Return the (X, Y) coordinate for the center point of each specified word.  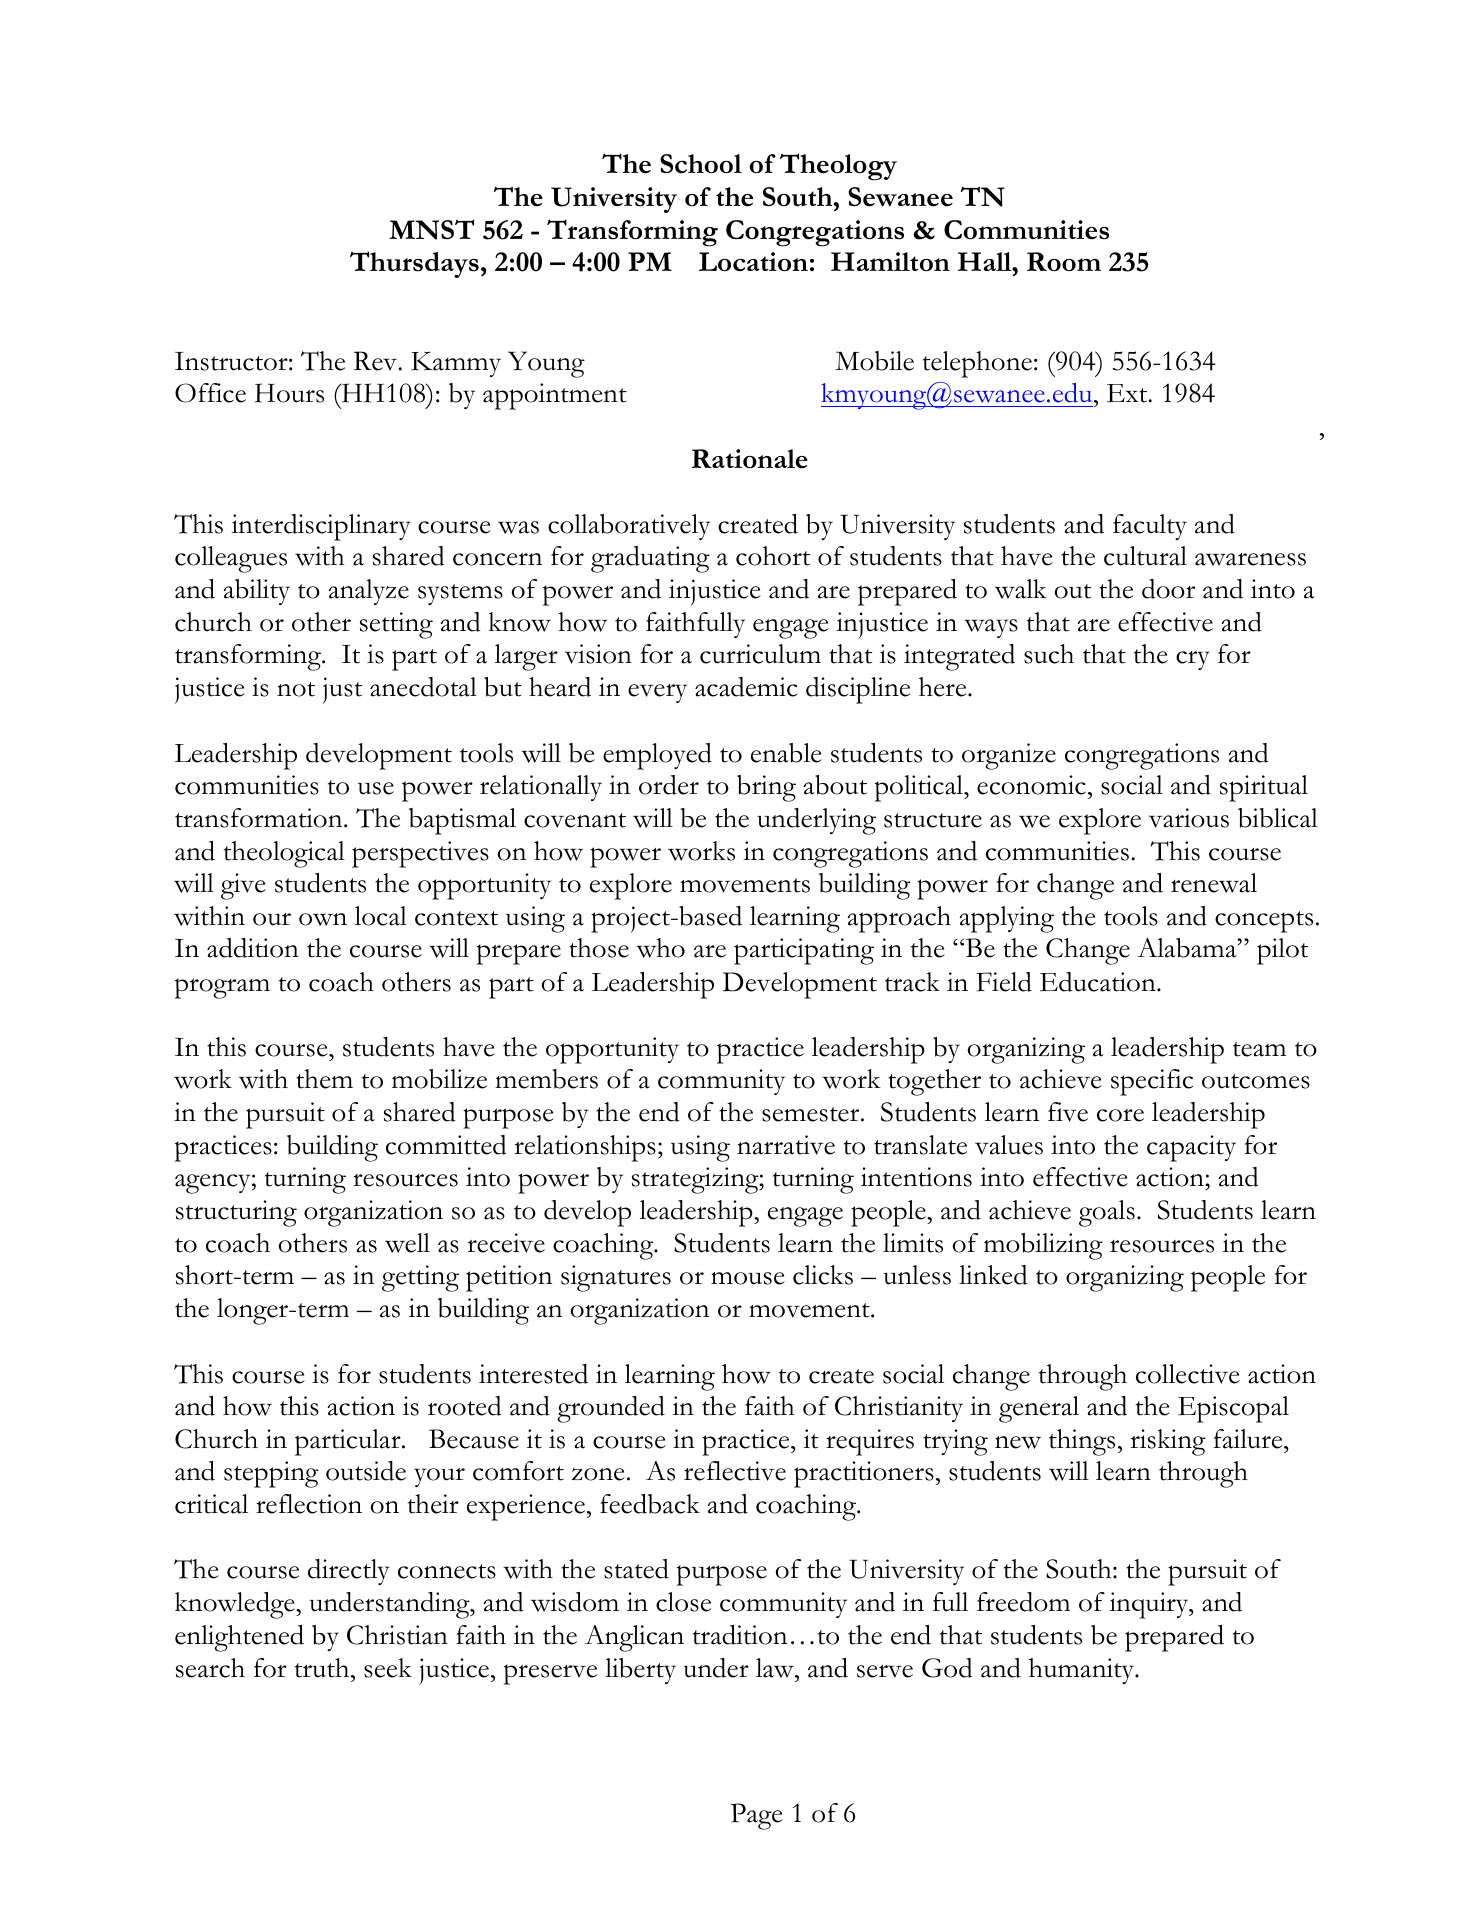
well (407, 1243)
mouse (748, 1278)
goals (1107, 1213)
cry (1193, 660)
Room (1064, 262)
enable (786, 753)
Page (757, 1816)
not (296, 689)
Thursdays (414, 264)
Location (753, 262)
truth (323, 1668)
